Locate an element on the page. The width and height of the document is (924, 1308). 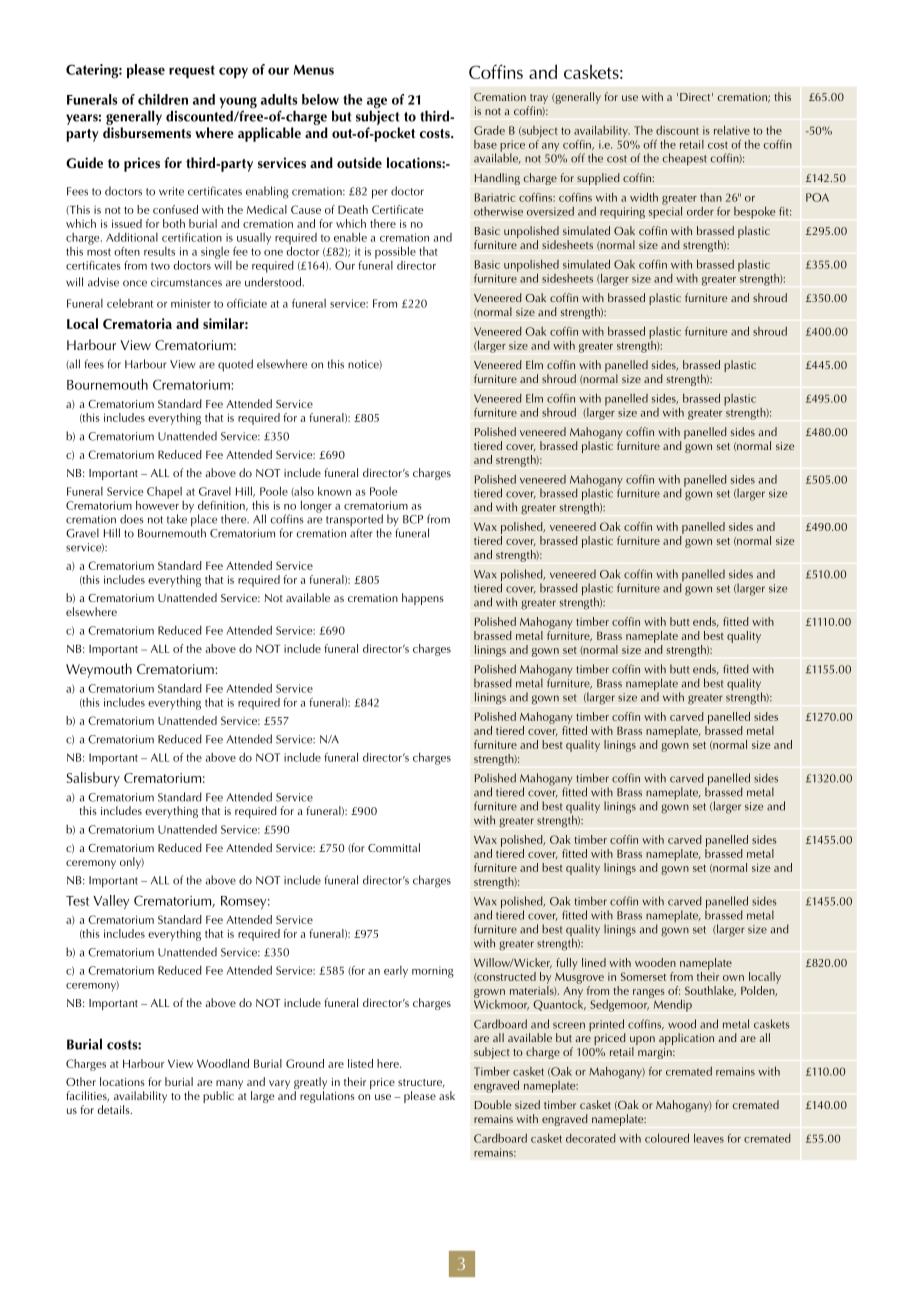
bespoke is located at coordinates (754, 213).
